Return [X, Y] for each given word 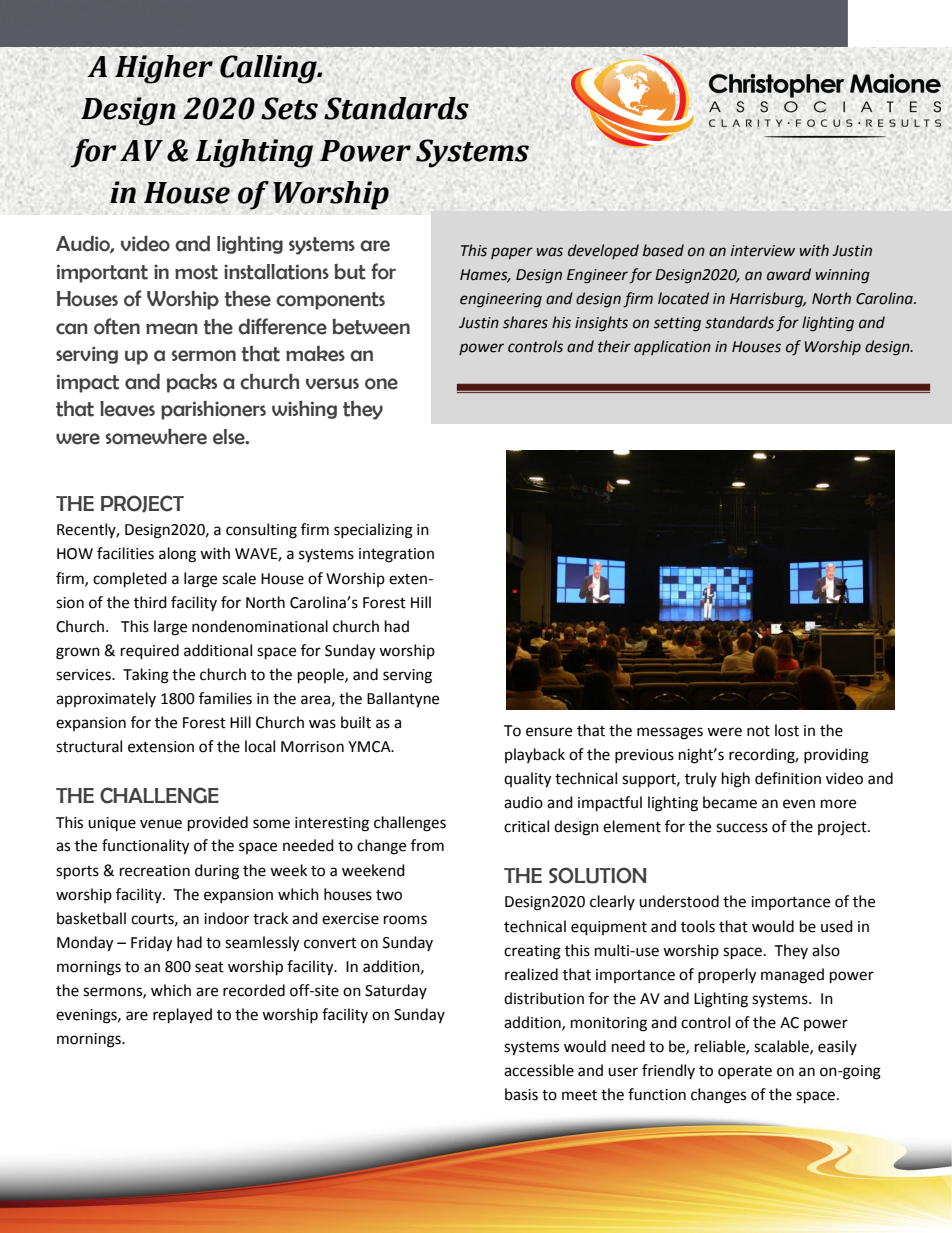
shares [525, 322]
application [672, 347]
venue [161, 824]
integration [396, 555]
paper [512, 253]
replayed [182, 1016]
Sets [289, 108]
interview [763, 251]
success [742, 828]
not [758, 731]
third [150, 602]
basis [521, 1094]
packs [192, 383]
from [427, 845]
